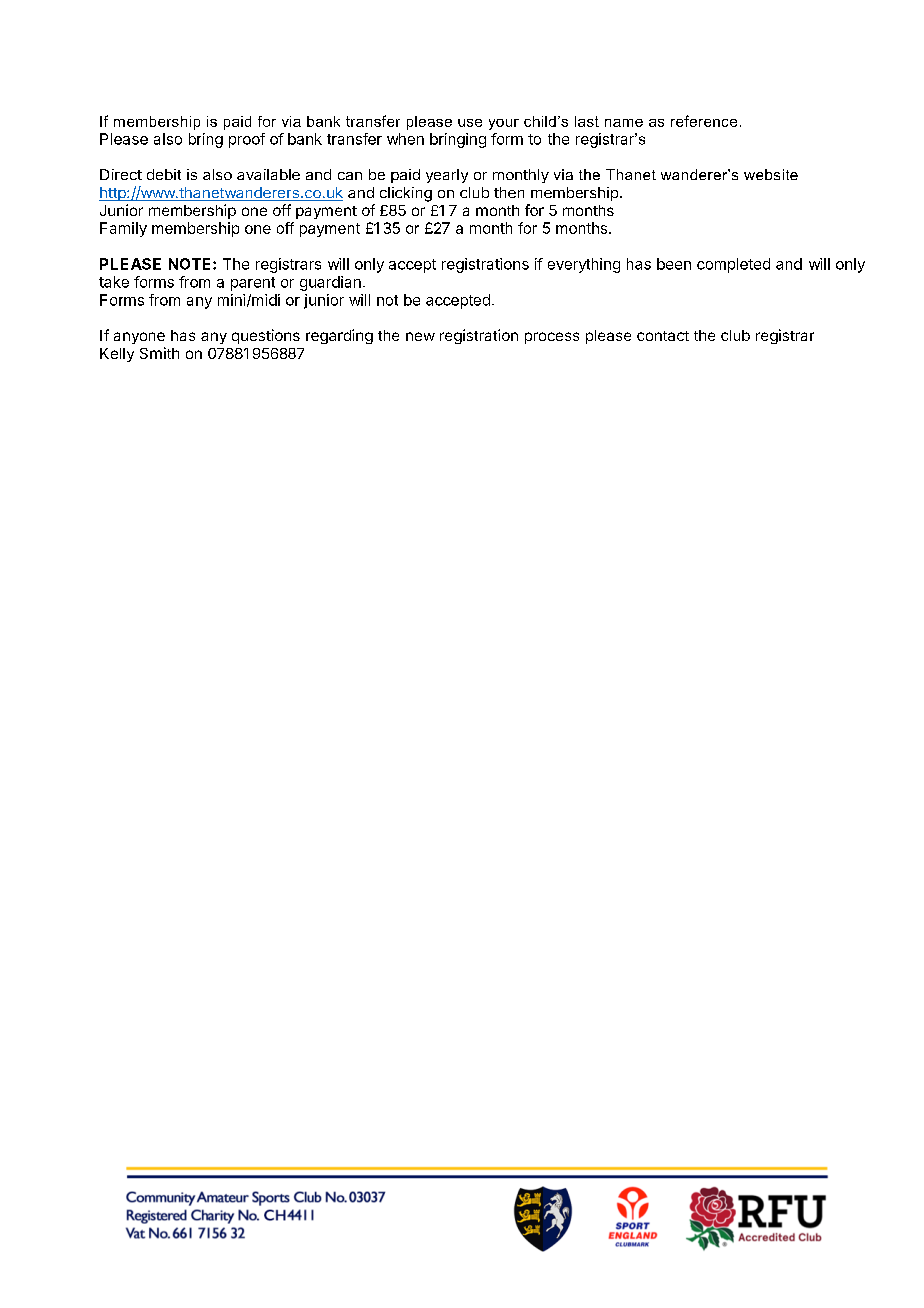 Image resolution: width=924 pixels, height=1308 pixels. What do you see at coordinates (447, 176) in the screenshot?
I see `yearly` at bounding box center [447, 176].
